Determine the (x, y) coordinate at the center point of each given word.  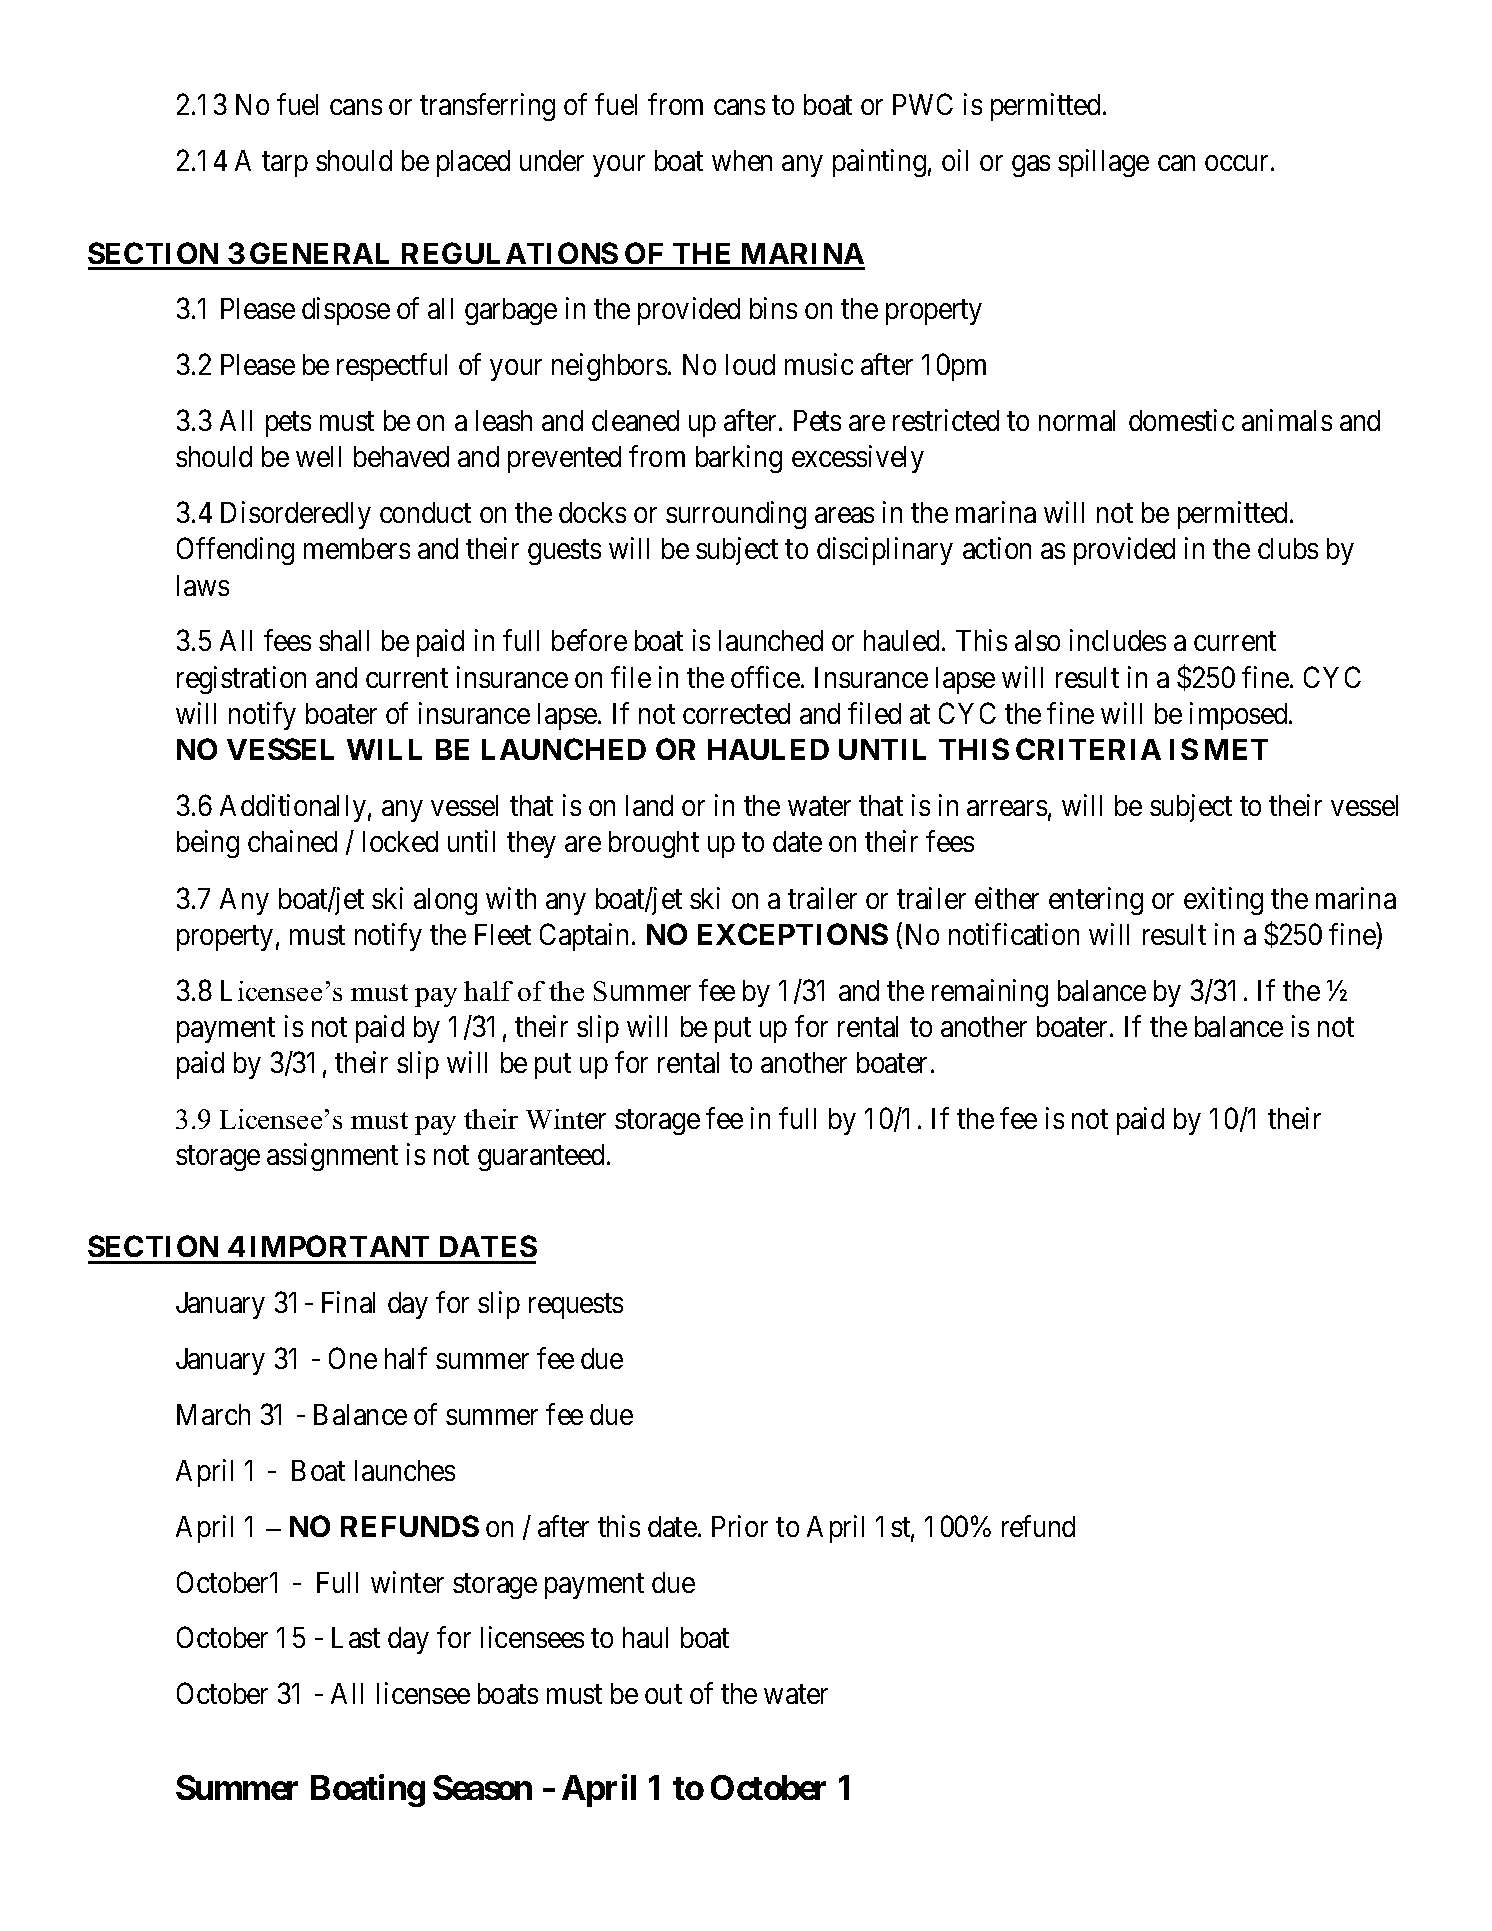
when (742, 160)
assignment (332, 1157)
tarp (285, 165)
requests (576, 1307)
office (765, 677)
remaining (990, 993)
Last (356, 1637)
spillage (1103, 163)
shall (344, 640)
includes (1118, 640)
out (663, 1694)
